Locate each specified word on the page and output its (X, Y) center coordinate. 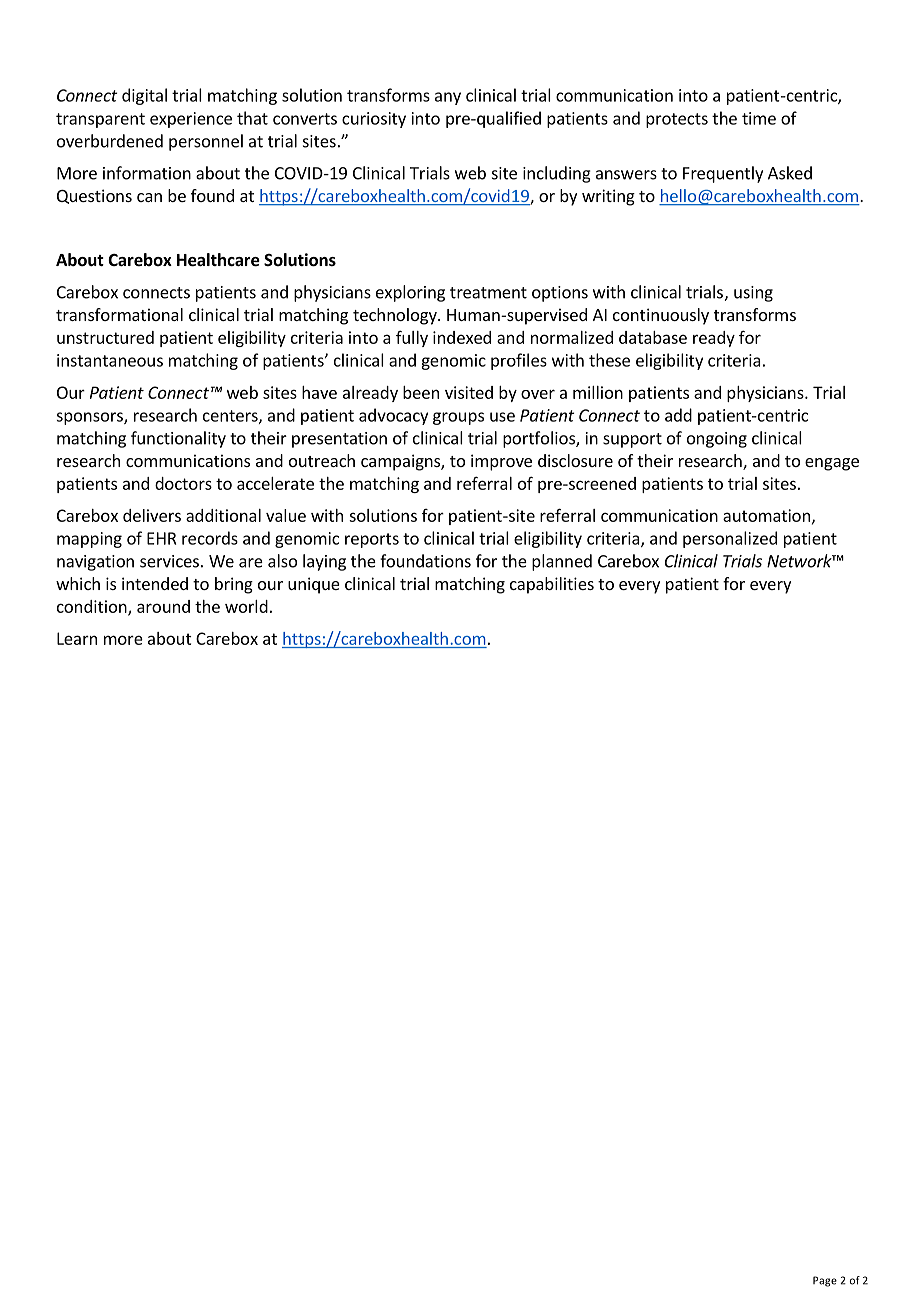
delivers (152, 515)
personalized (730, 539)
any (448, 98)
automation (766, 515)
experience (191, 120)
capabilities (552, 585)
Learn (77, 638)
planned (562, 562)
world (246, 606)
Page (825, 1281)
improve (501, 462)
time (759, 118)
